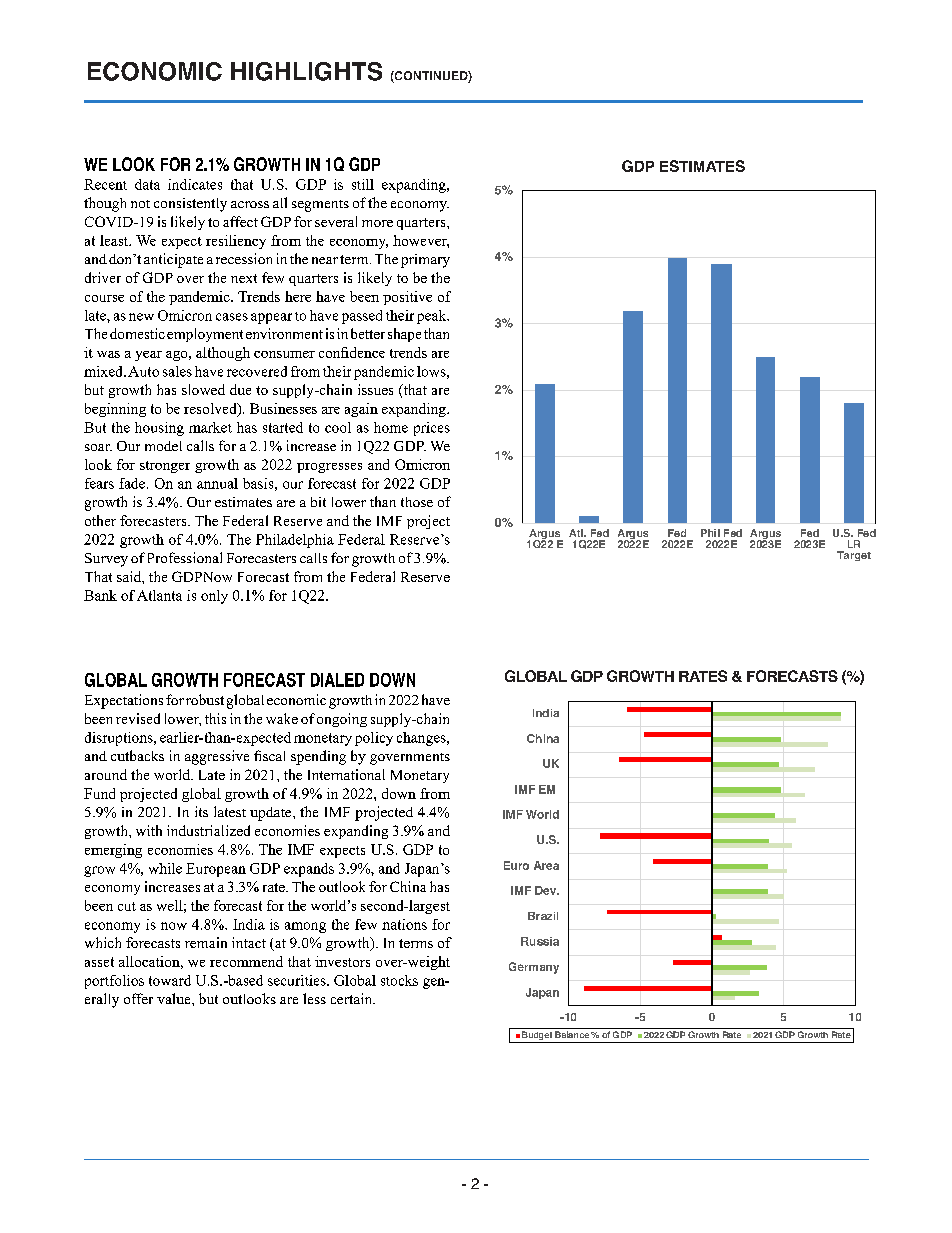 This screenshot has width=952, height=1233. Describe the element at coordinates (854, 556) in the screenshot. I see `Target` at that location.
